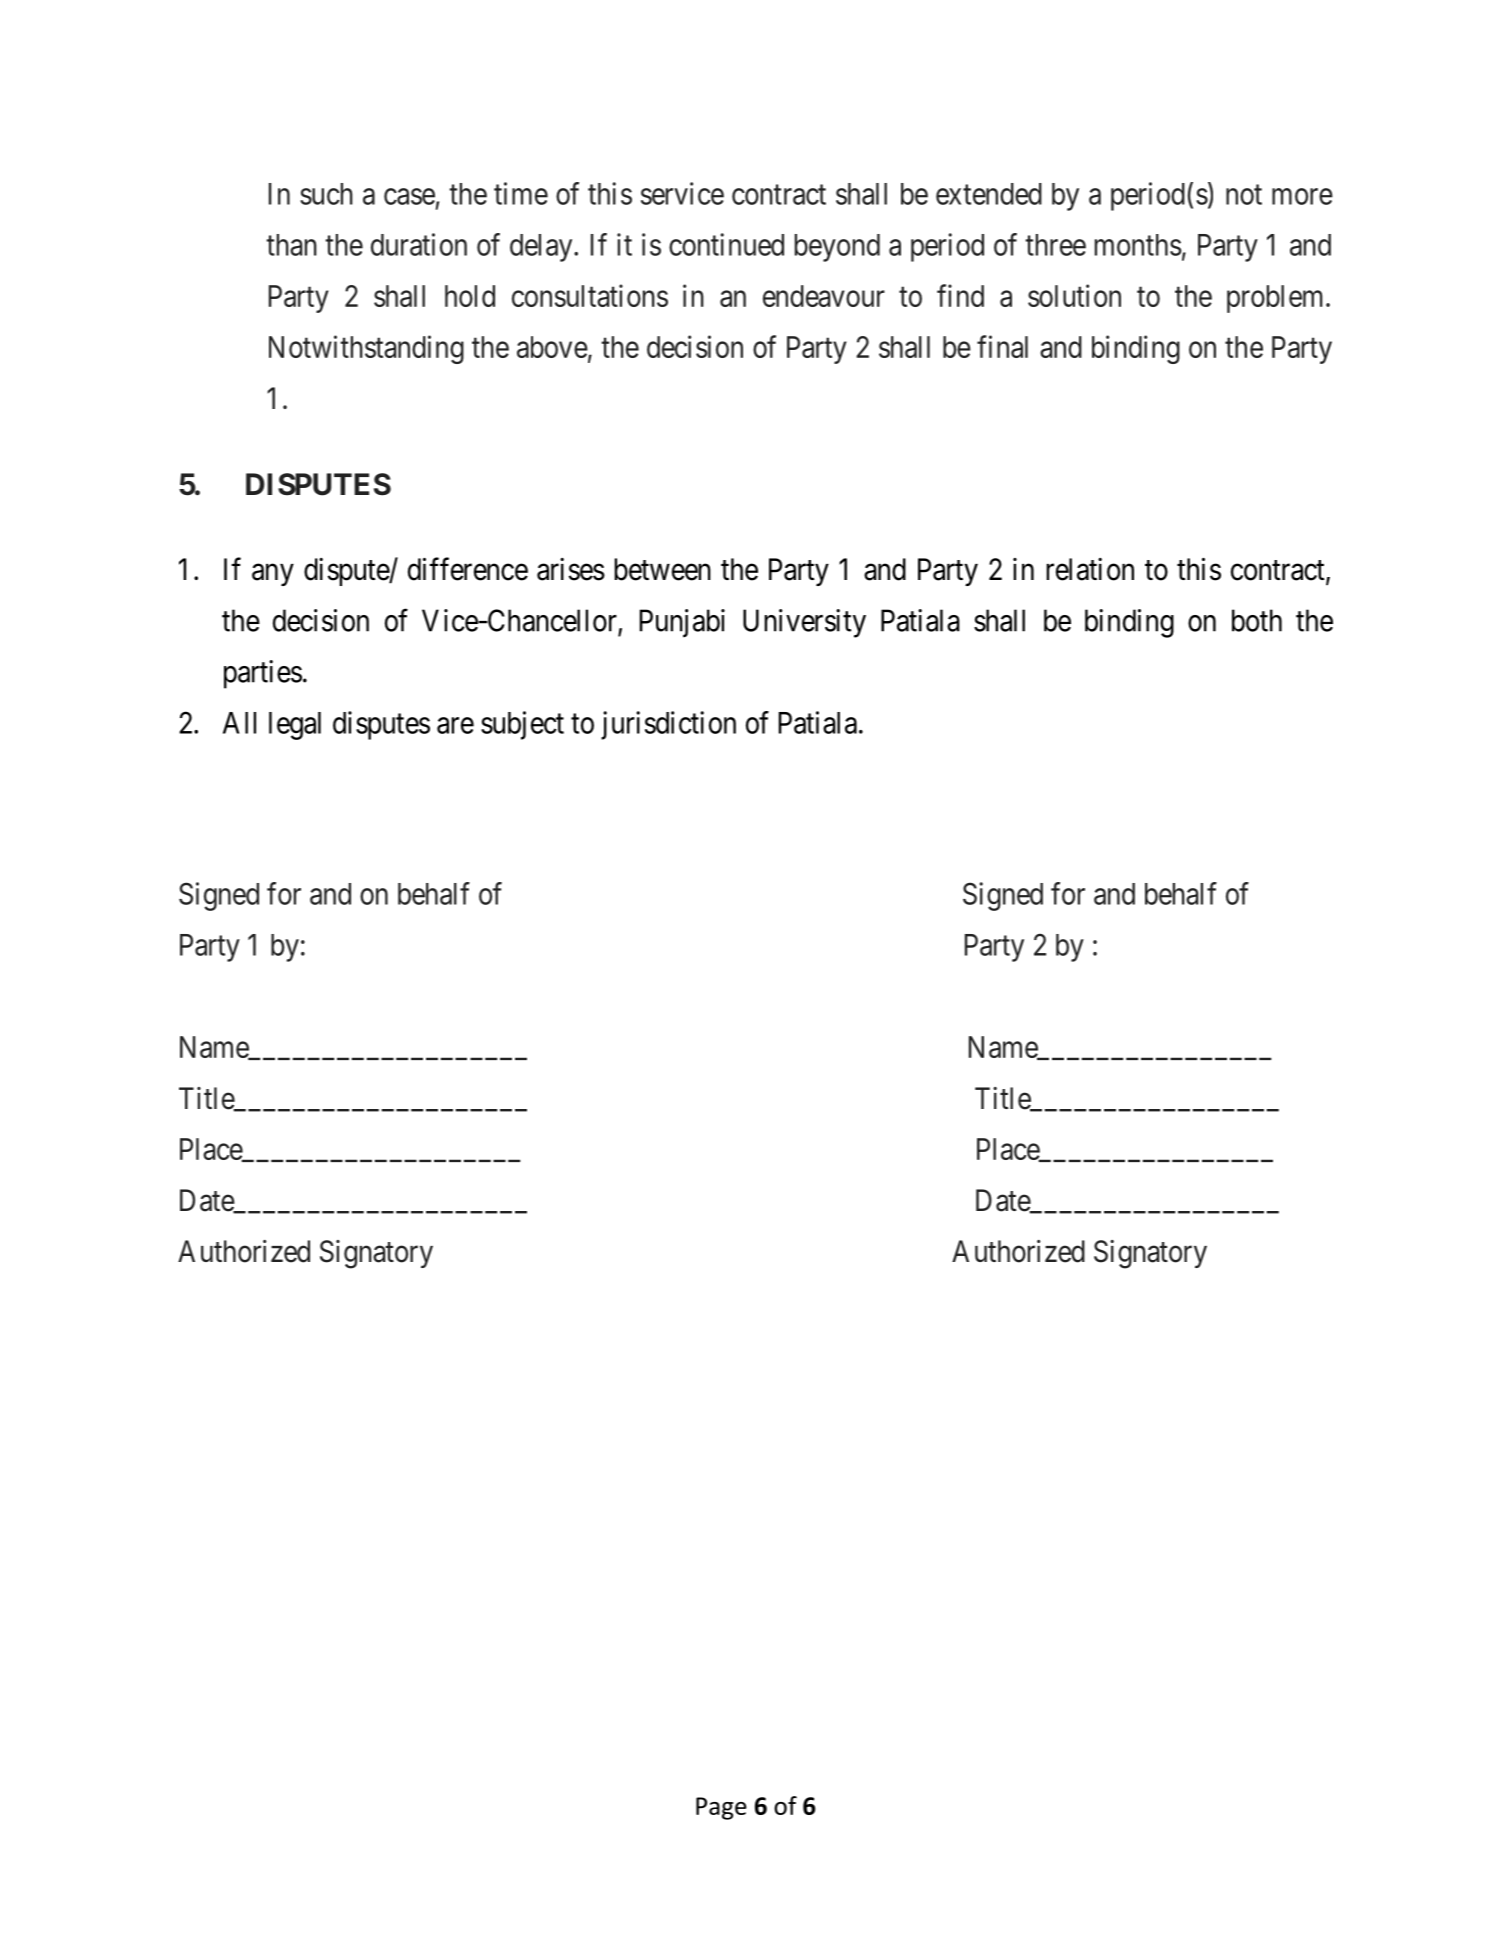  Describe the element at coordinates (1277, 299) in the image. I see `problem` at that location.
